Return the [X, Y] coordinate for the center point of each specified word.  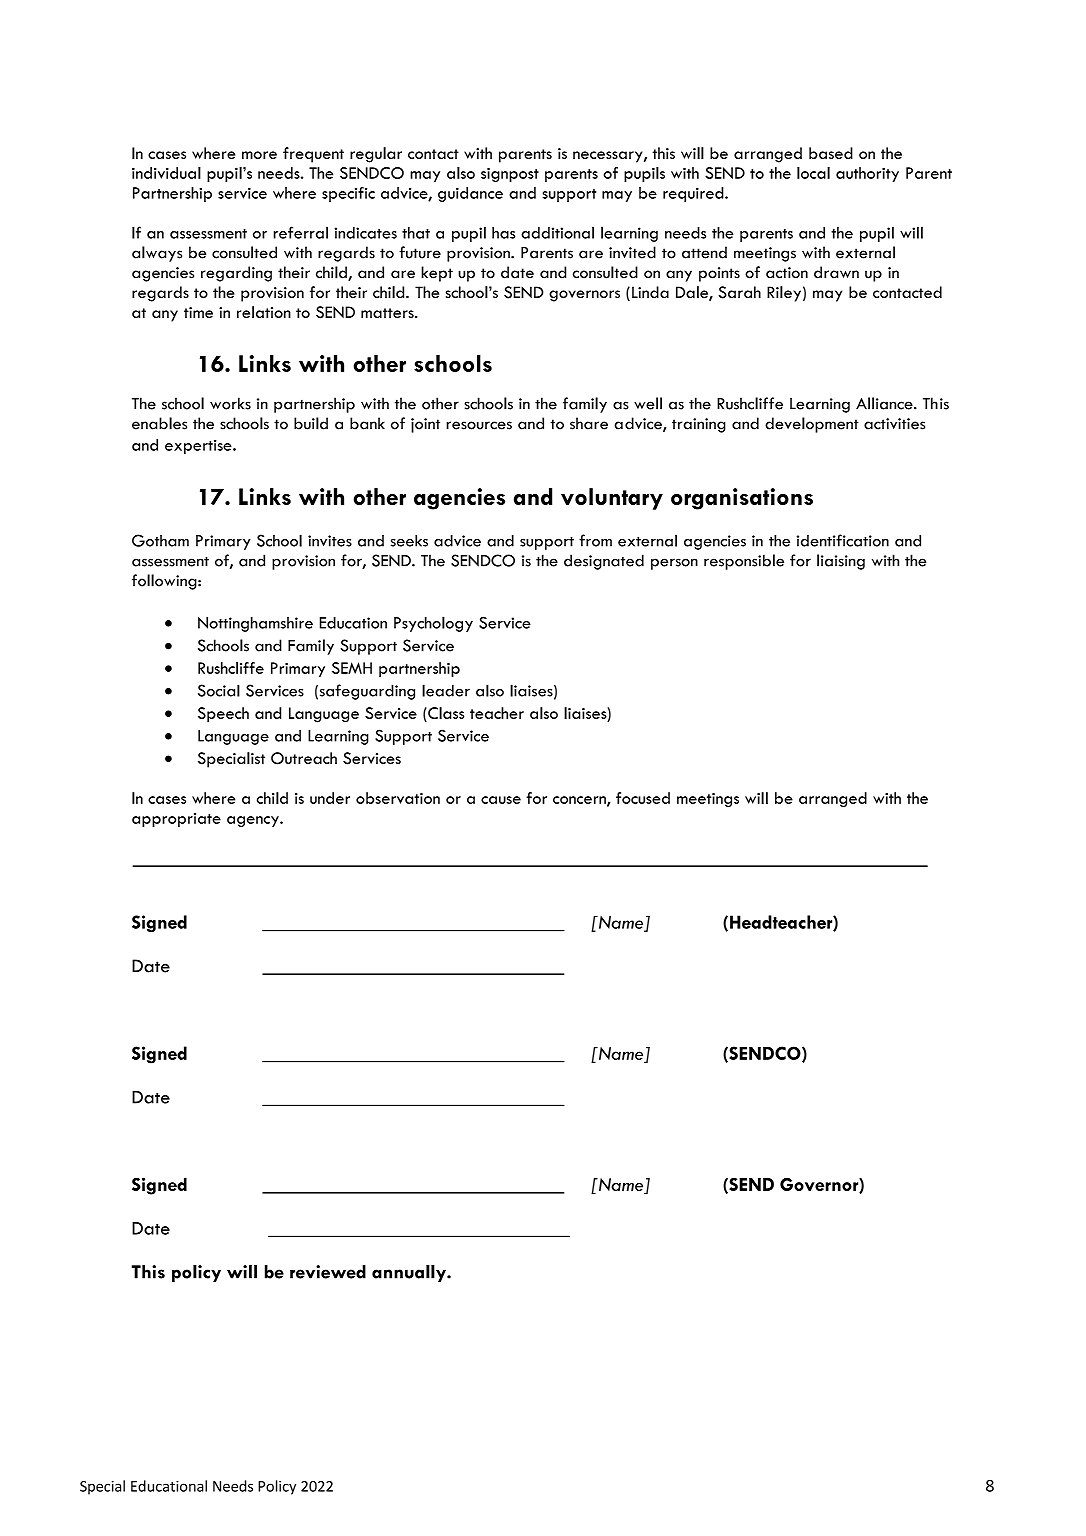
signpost [510, 175]
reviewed [328, 1272]
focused [643, 798]
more [259, 155]
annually [410, 1273]
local [813, 173]
